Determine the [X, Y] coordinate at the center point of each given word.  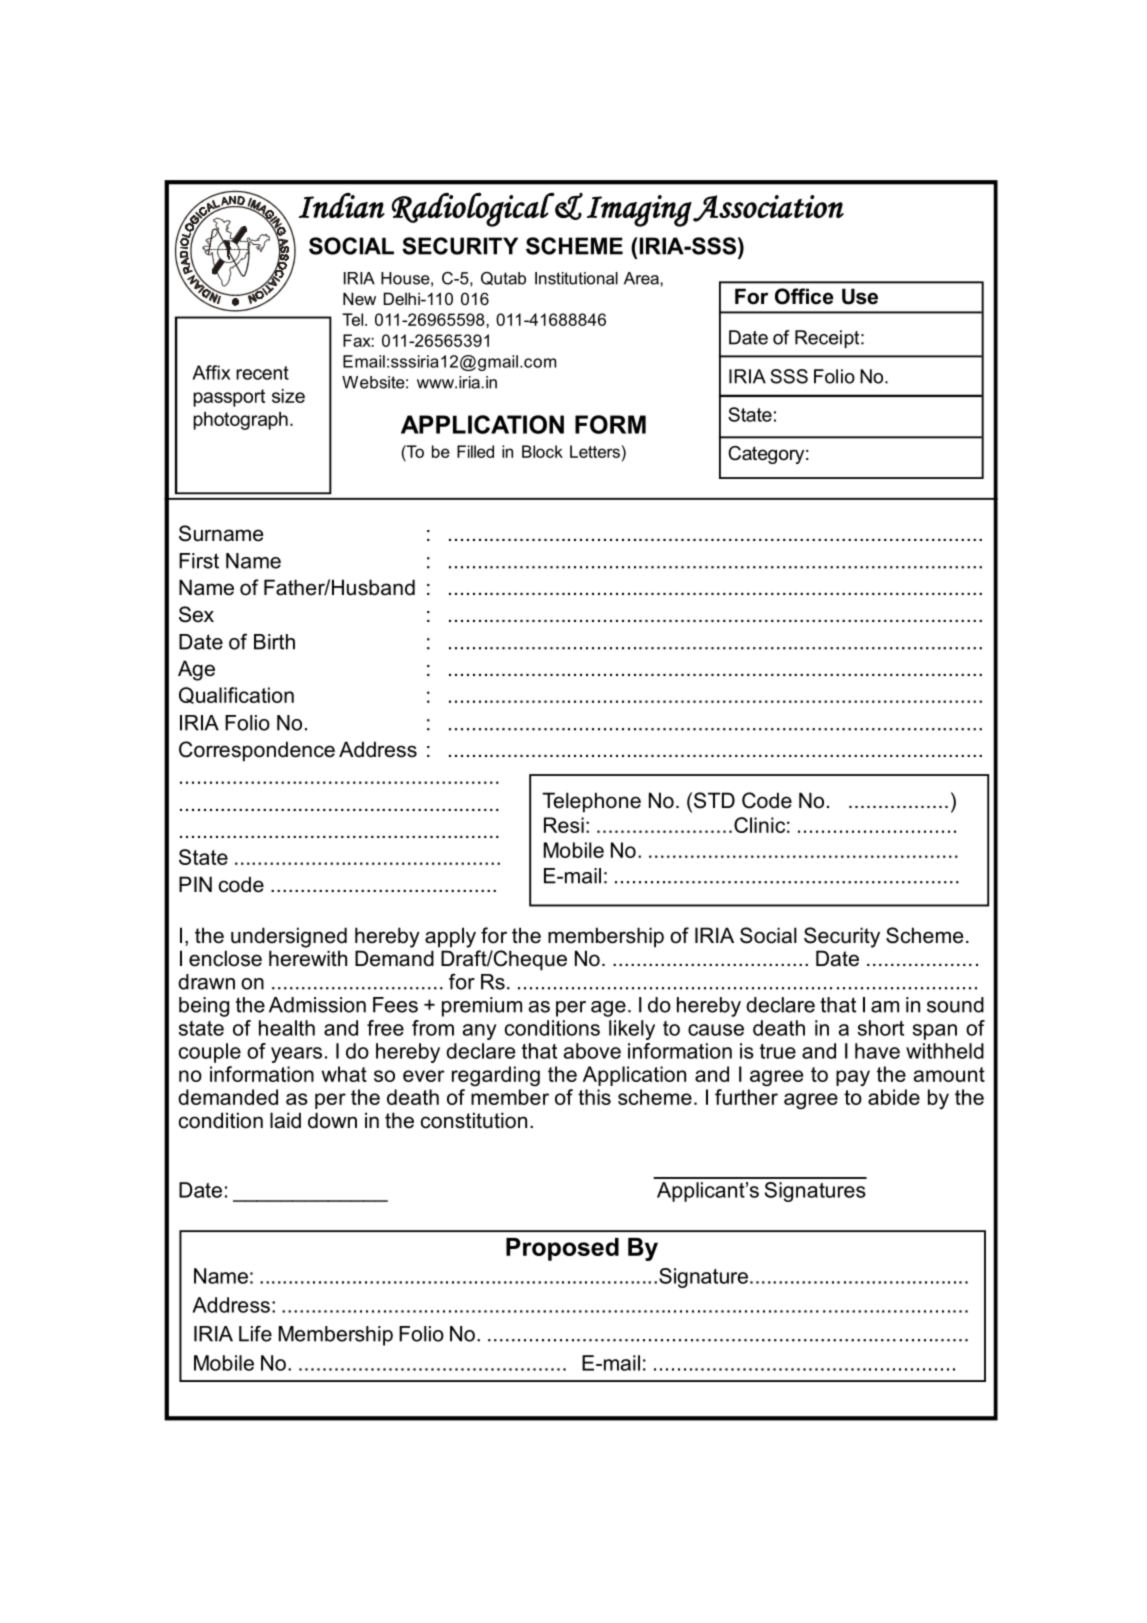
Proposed [562, 1249]
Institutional [576, 278]
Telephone [591, 802]
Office [804, 296]
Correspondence [257, 751]
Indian [342, 205]
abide [894, 1097]
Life [255, 1333]
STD [714, 800]
